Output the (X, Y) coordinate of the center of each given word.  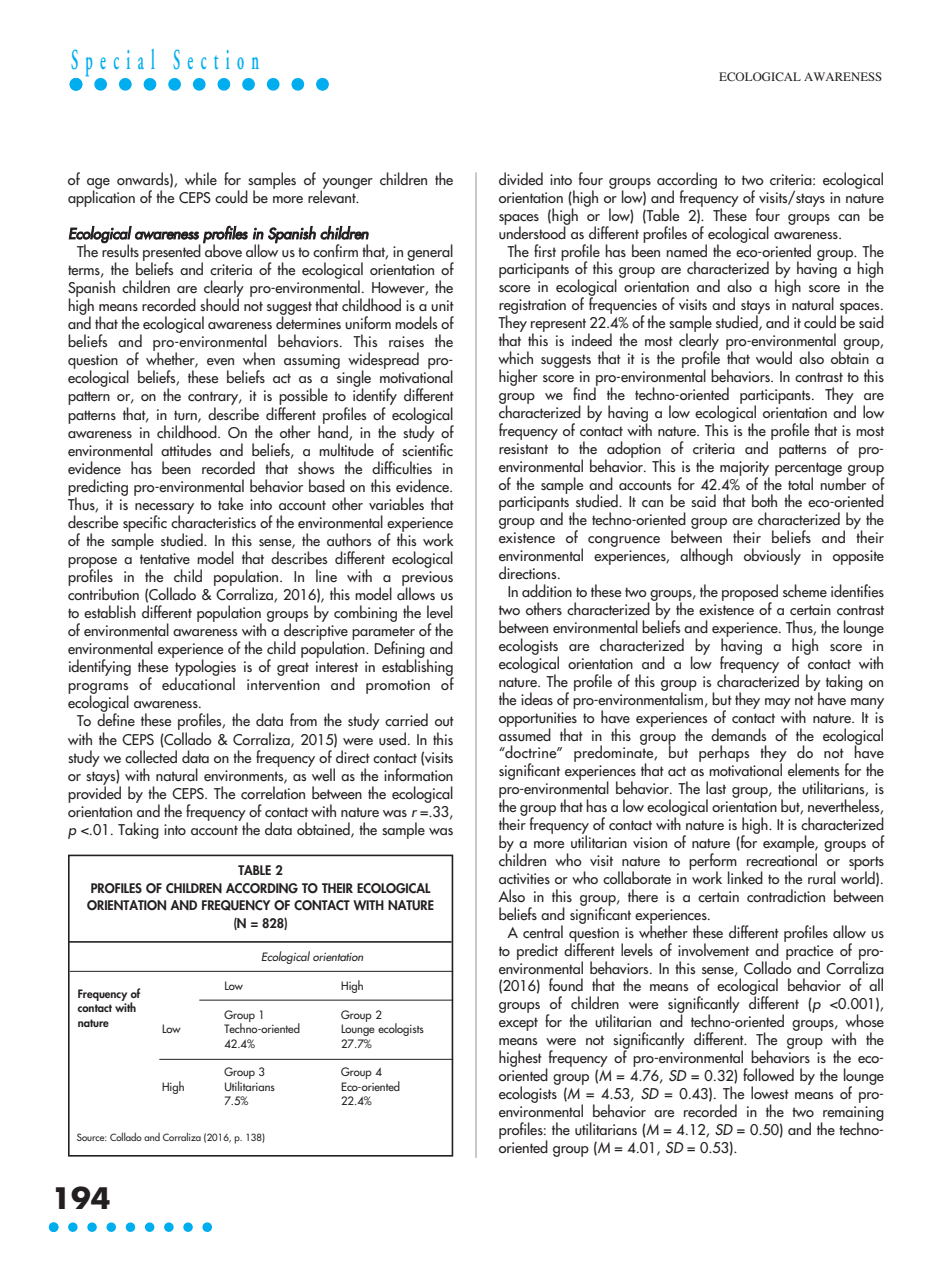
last (716, 787)
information (418, 773)
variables (396, 504)
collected (151, 757)
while (201, 179)
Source (92, 1137)
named (686, 251)
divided (521, 178)
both (764, 500)
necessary (164, 509)
